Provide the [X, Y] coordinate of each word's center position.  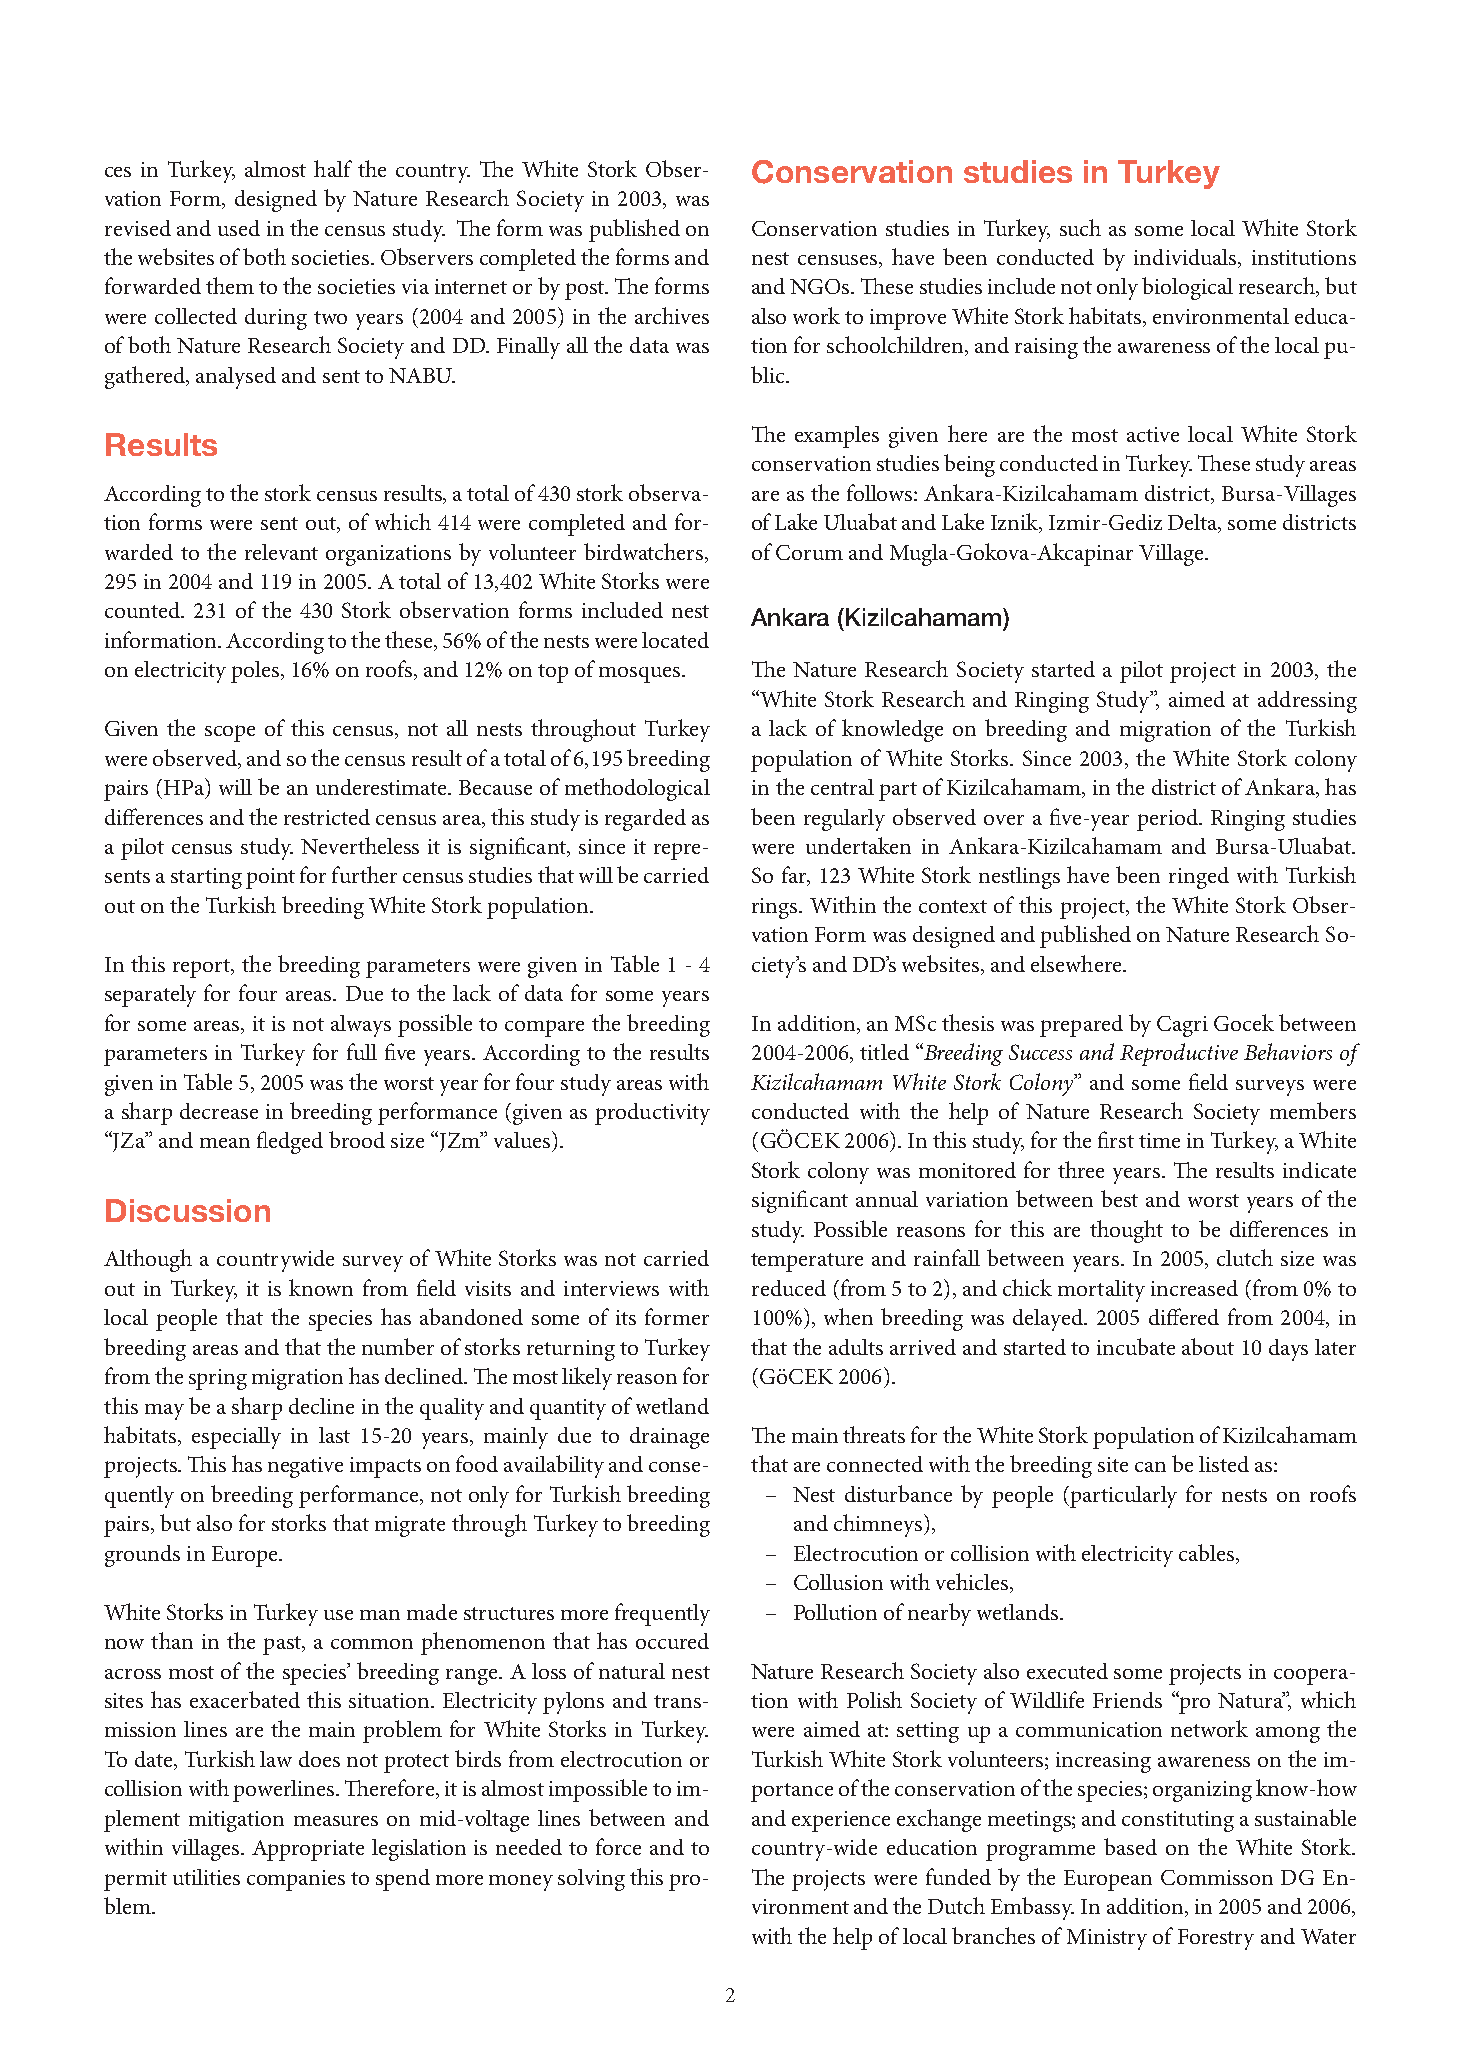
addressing [1307, 702]
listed [1224, 1464]
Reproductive [1179, 1054]
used [239, 228]
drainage [669, 1438]
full [362, 1051]
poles [255, 672]
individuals [1186, 258]
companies [296, 1880]
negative [305, 1467]
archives [672, 315]
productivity [652, 1114]
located [675, 640]
